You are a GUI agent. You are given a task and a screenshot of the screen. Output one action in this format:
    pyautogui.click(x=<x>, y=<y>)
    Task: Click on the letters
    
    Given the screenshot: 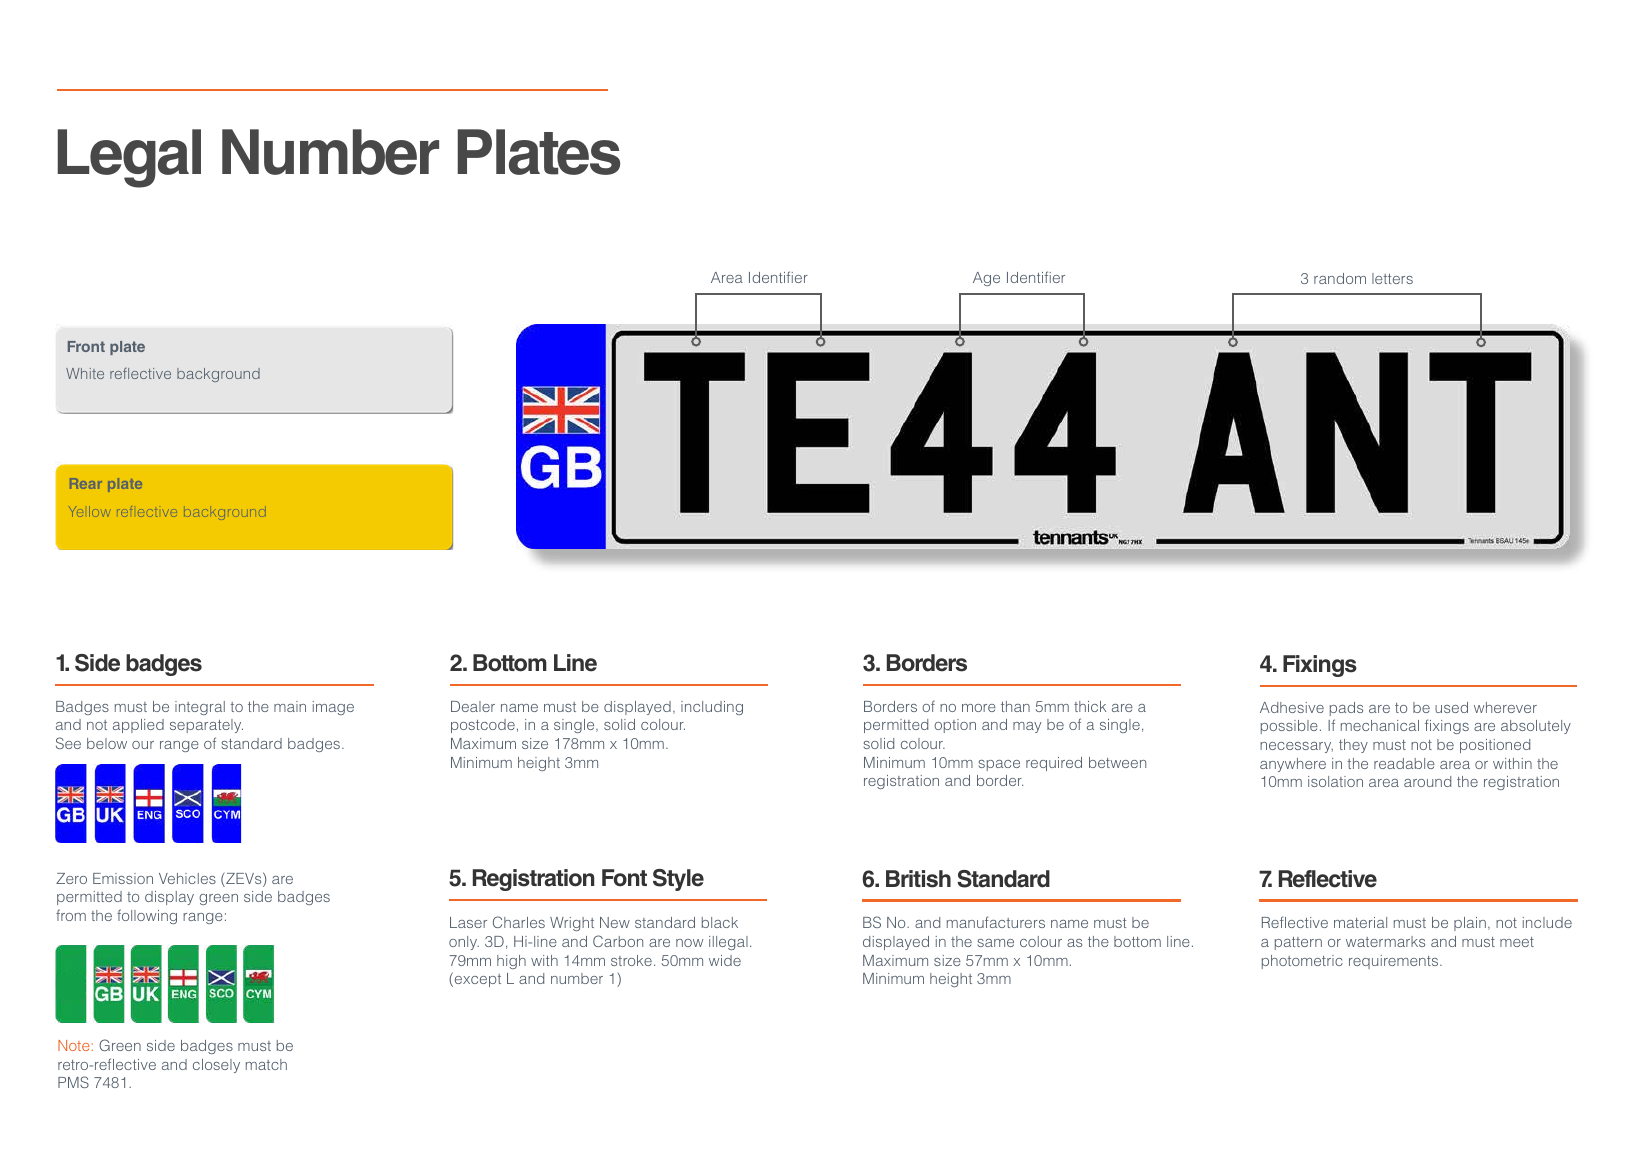 What is the action you would take?
    pyautogui.click(x=1392, y=278)
